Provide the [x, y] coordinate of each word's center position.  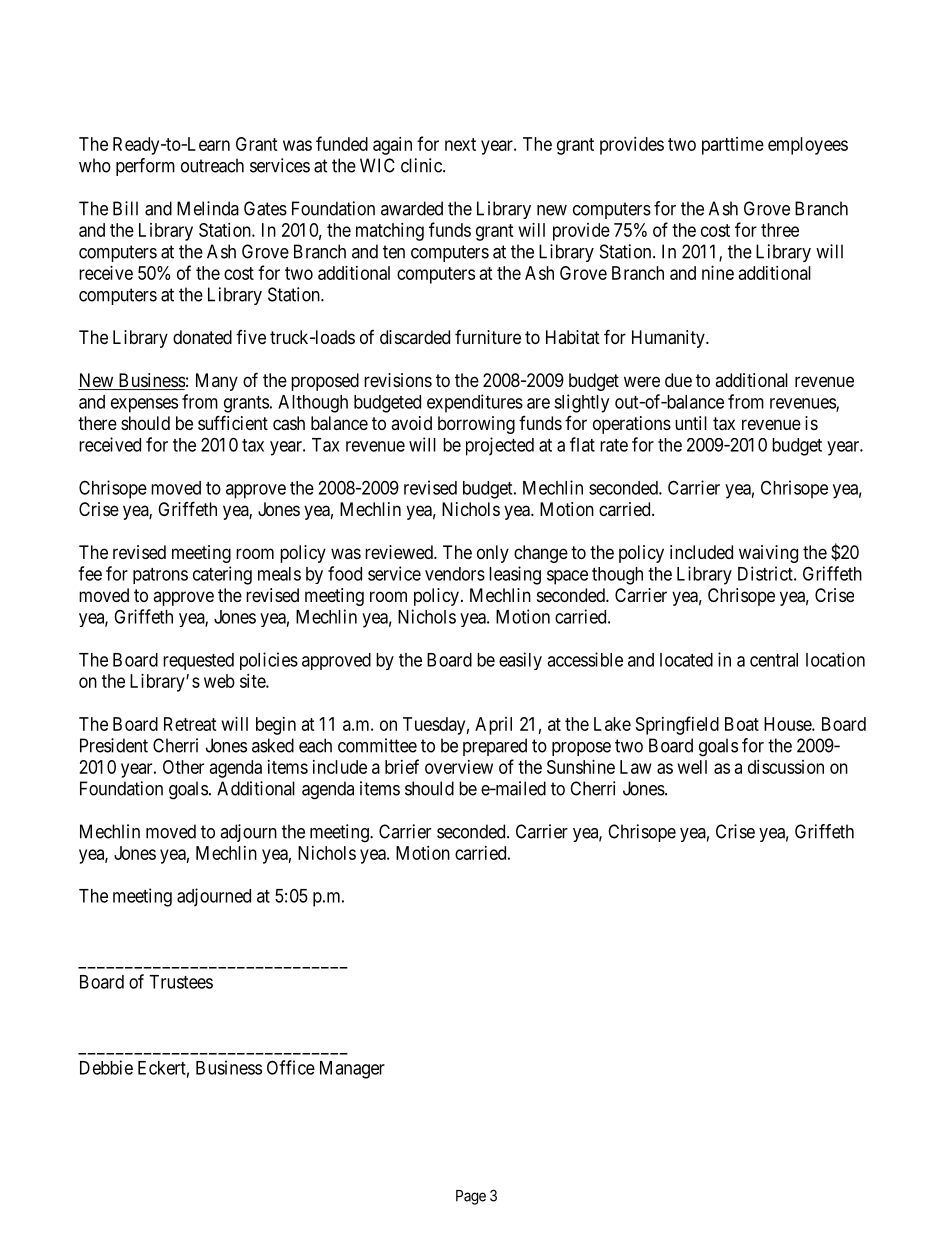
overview [459, 767]
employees [808, 146]
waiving [768, 554]
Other [183, 767]
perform [145, 167]
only [493, 554]
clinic [422, 165]
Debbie [106, 1067]
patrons [160, 576]
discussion [786, 767]
